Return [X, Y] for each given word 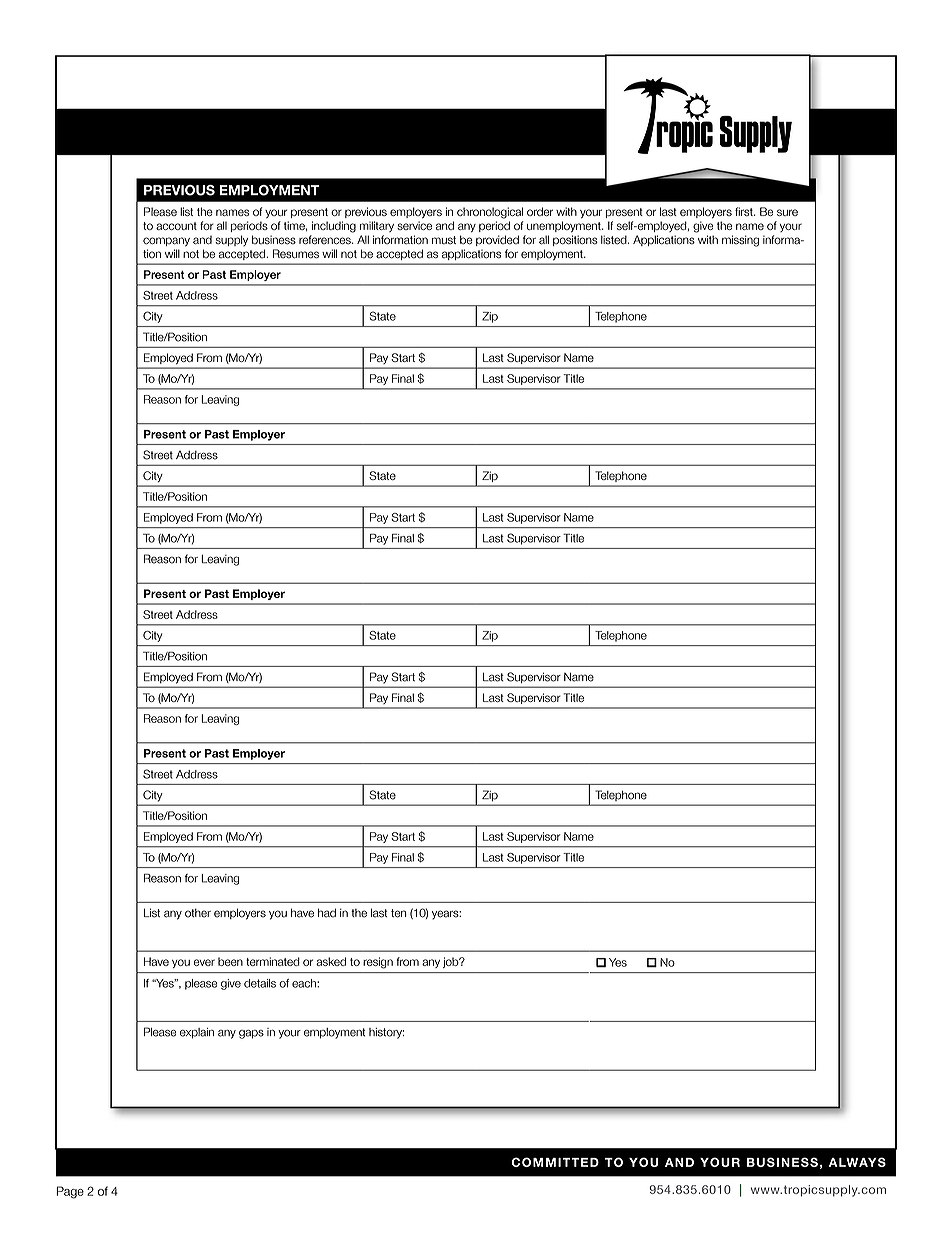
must [444, 240]
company [166, 242]
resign [378, 963]
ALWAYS [857, 1162]
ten [398, 913]
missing [740, 241]
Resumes [296, 254]
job [452, 962]
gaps [251, 1034]
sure [787, 212]
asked [331, 961]
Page [70, 1192]
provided [497, 240]
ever [204, 962]
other [198, 913]
